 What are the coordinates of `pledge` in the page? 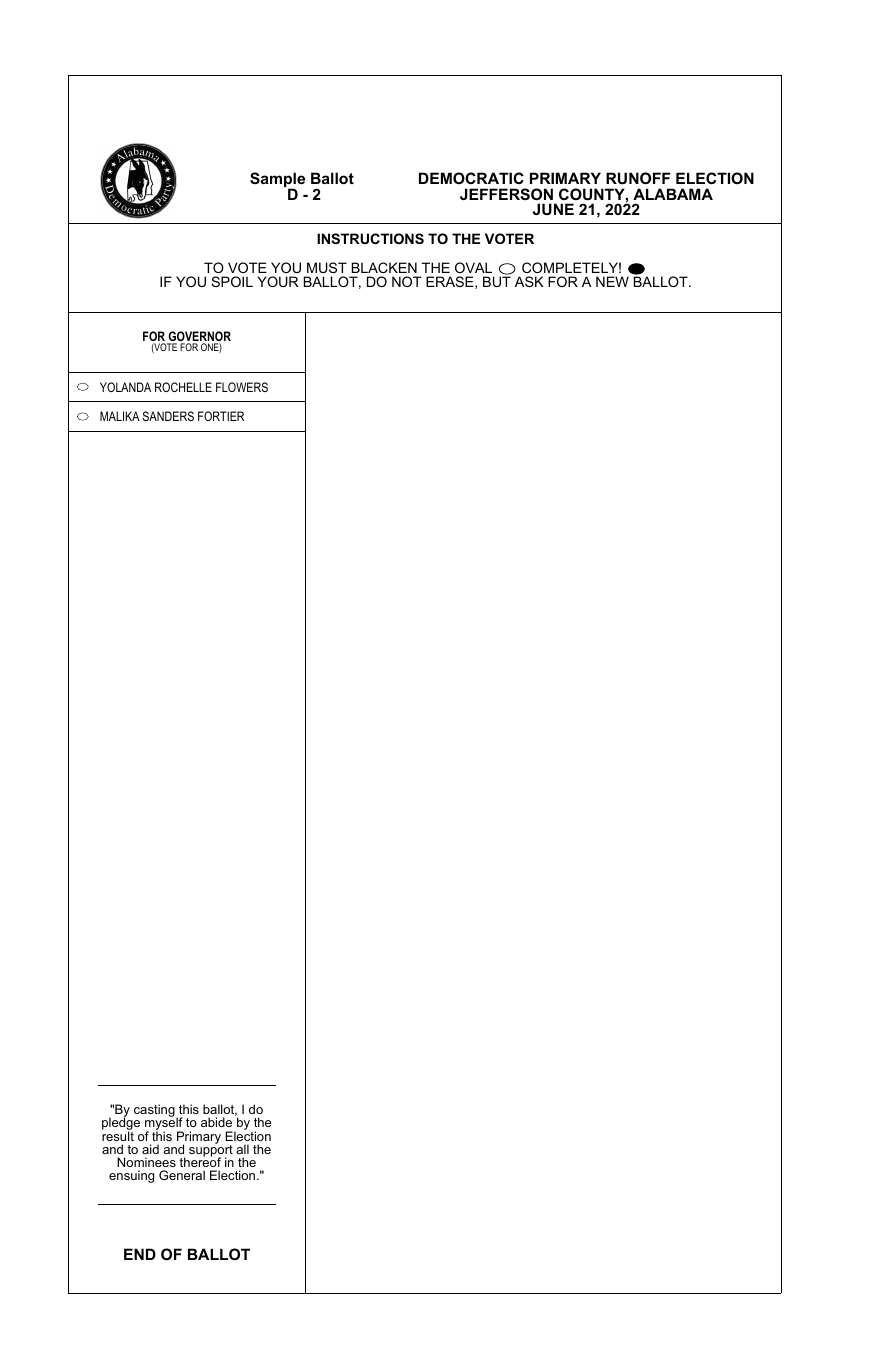 It's located at (121, 1124).
